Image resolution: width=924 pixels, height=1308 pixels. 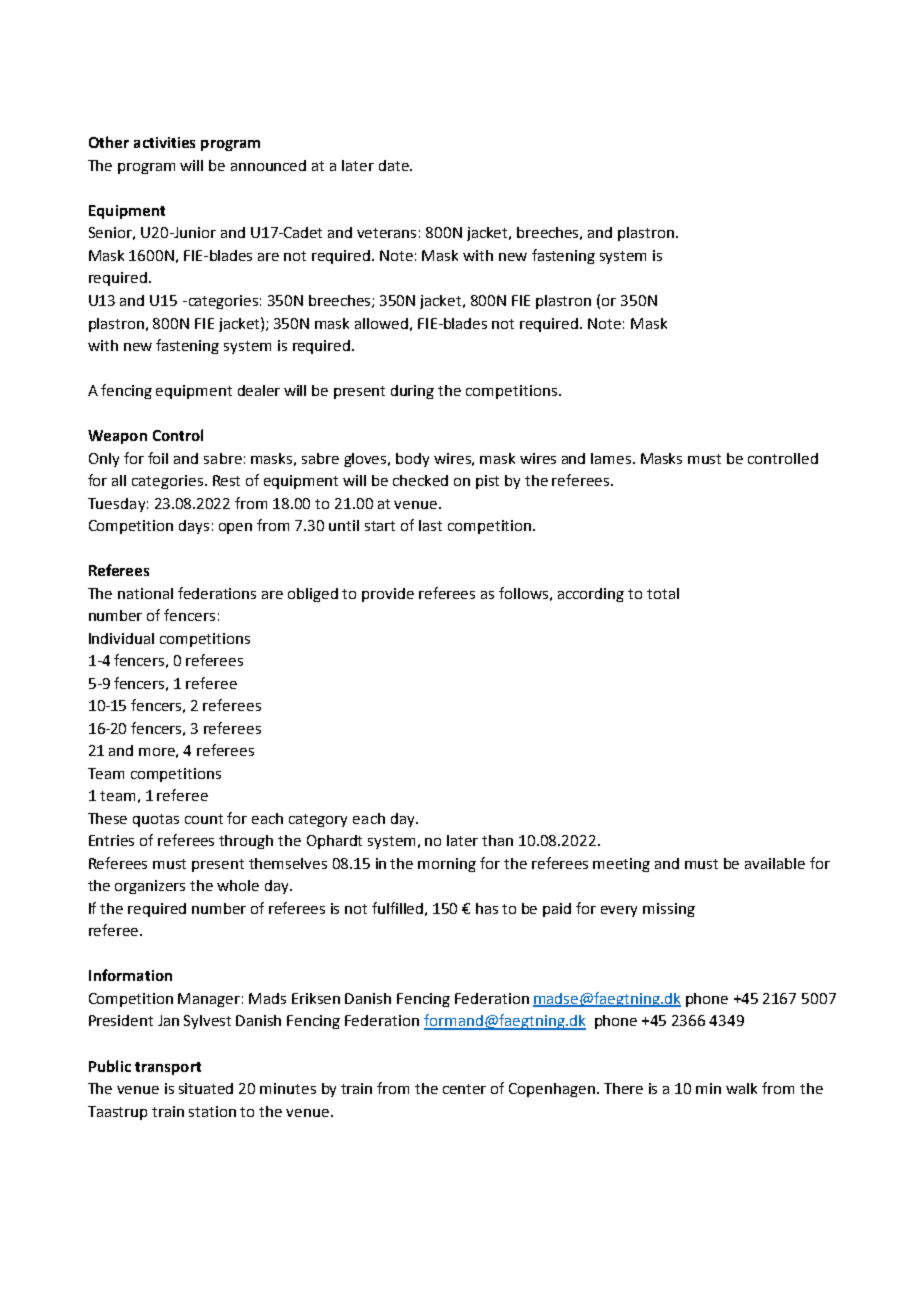 I want to click on date, so click(x=395, y=165).
